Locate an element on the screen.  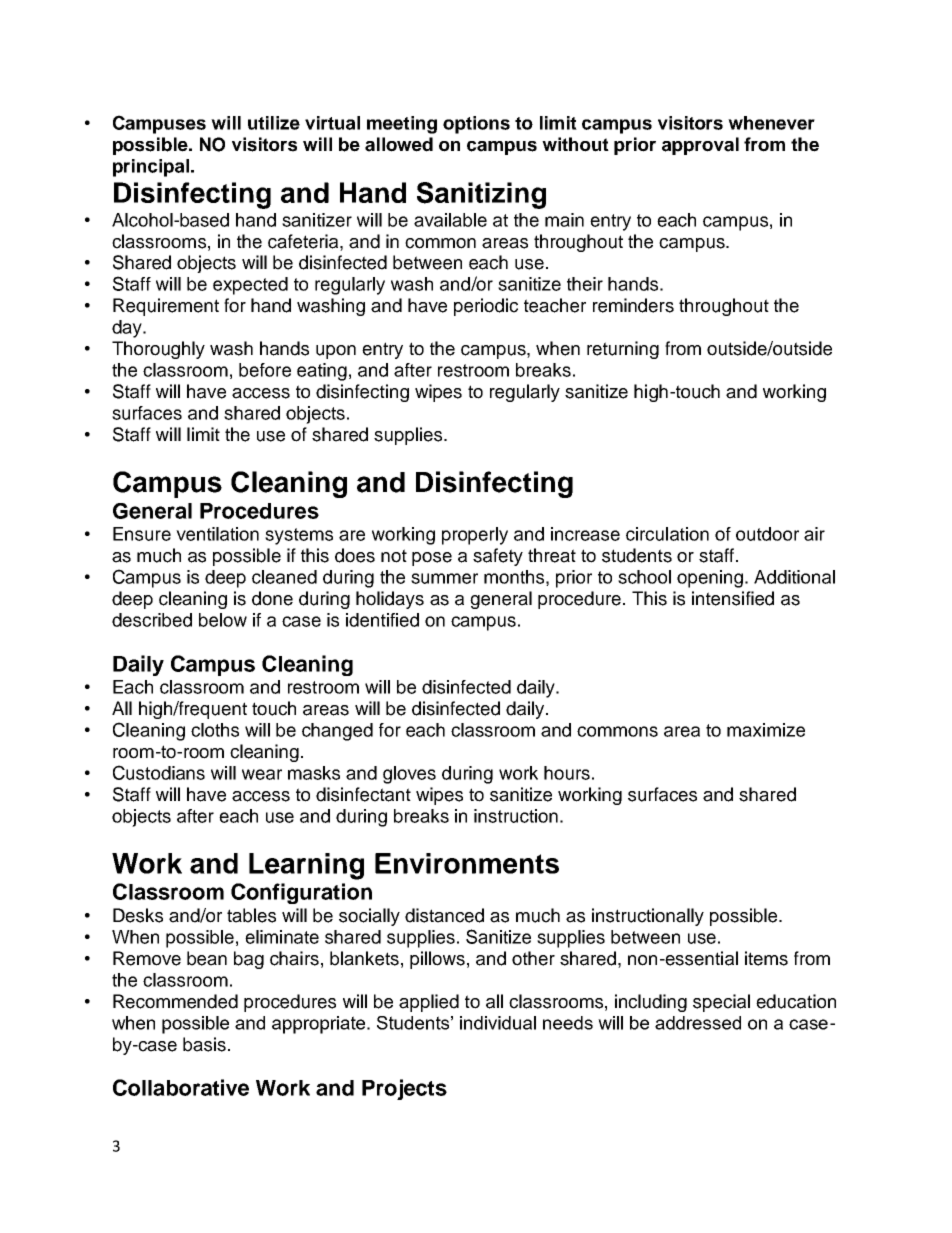
options is located at coordinates (476, 125).
